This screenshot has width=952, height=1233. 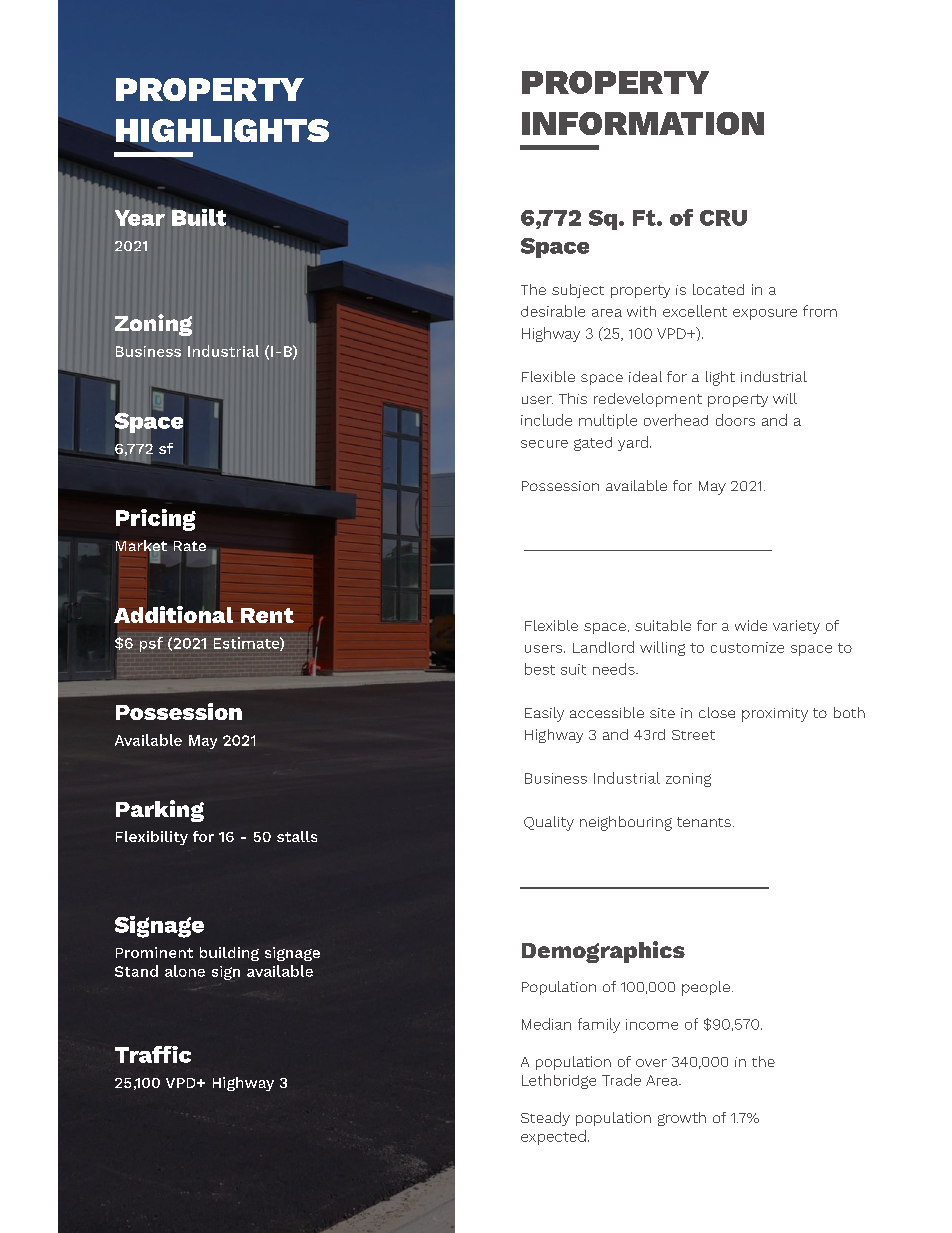 What do you see at coordinates (549, 823) in the screenshot?
I see `Quality` at bounding box center [549, 823].
